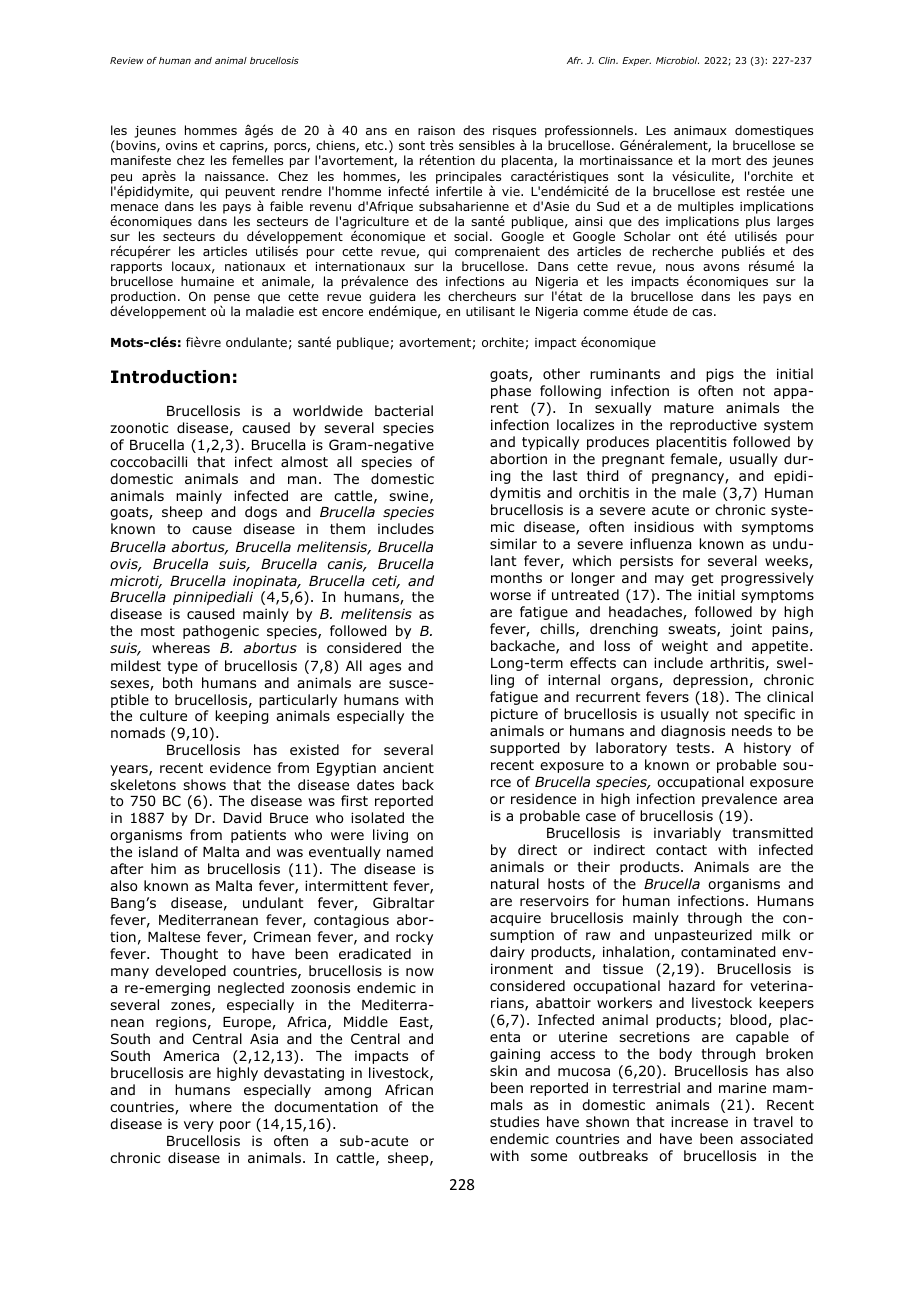 This screenshot has width=924, height=1308. Describe the element at coordinates (232, 300) in the screenshot. I see `pense` at that location.
